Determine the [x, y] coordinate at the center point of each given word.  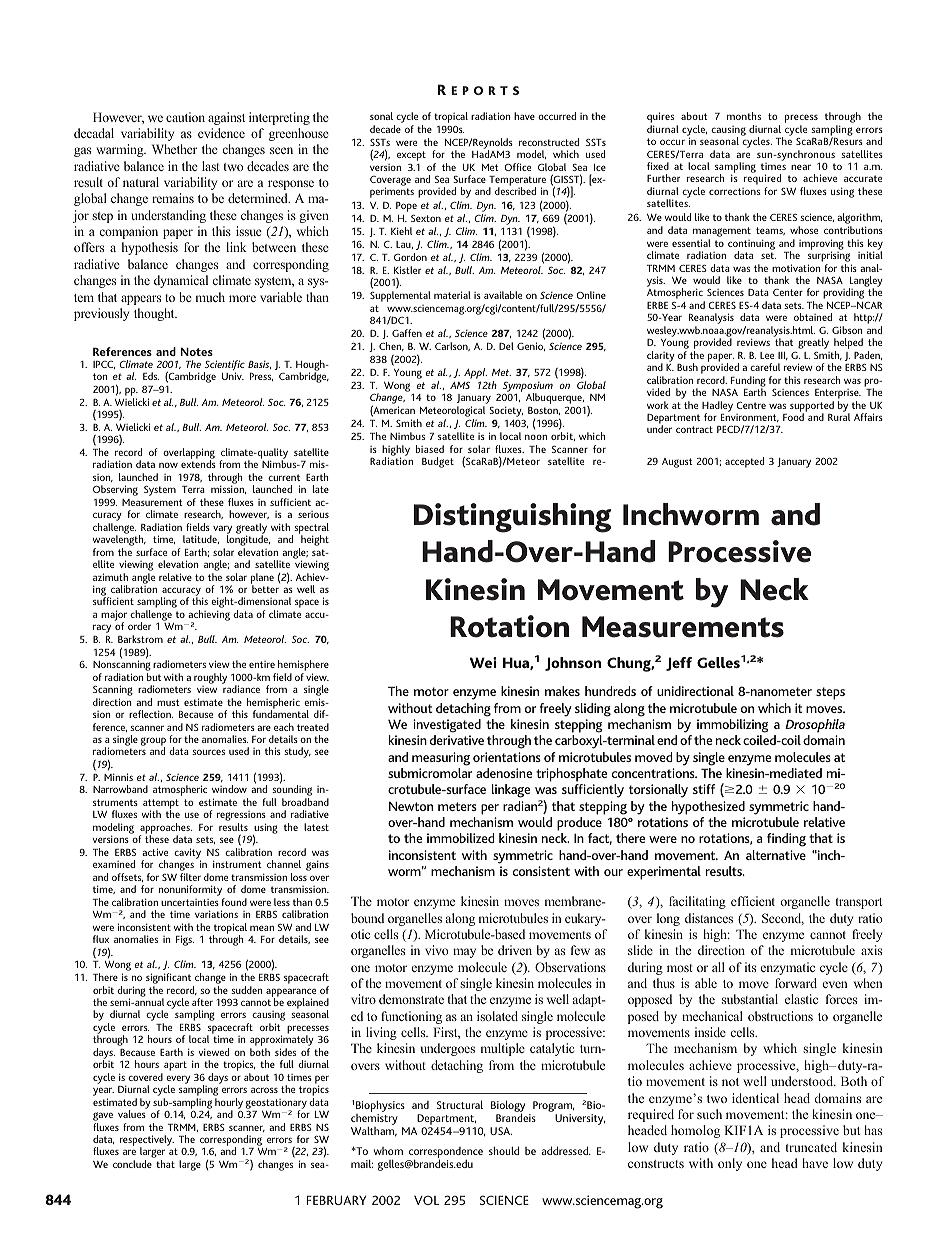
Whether [174, 149]
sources [208, 752]
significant [170, 980]
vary [221, 530]
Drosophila [815, 726]
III [783, 356]
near [801, 167]
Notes [196, 352]
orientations [507, 757]
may [464, 953]
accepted [744, 462]
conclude [132, 1164]
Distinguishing [512, 518]
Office [517, 167]
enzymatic [788, 968]
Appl [475, 373]
